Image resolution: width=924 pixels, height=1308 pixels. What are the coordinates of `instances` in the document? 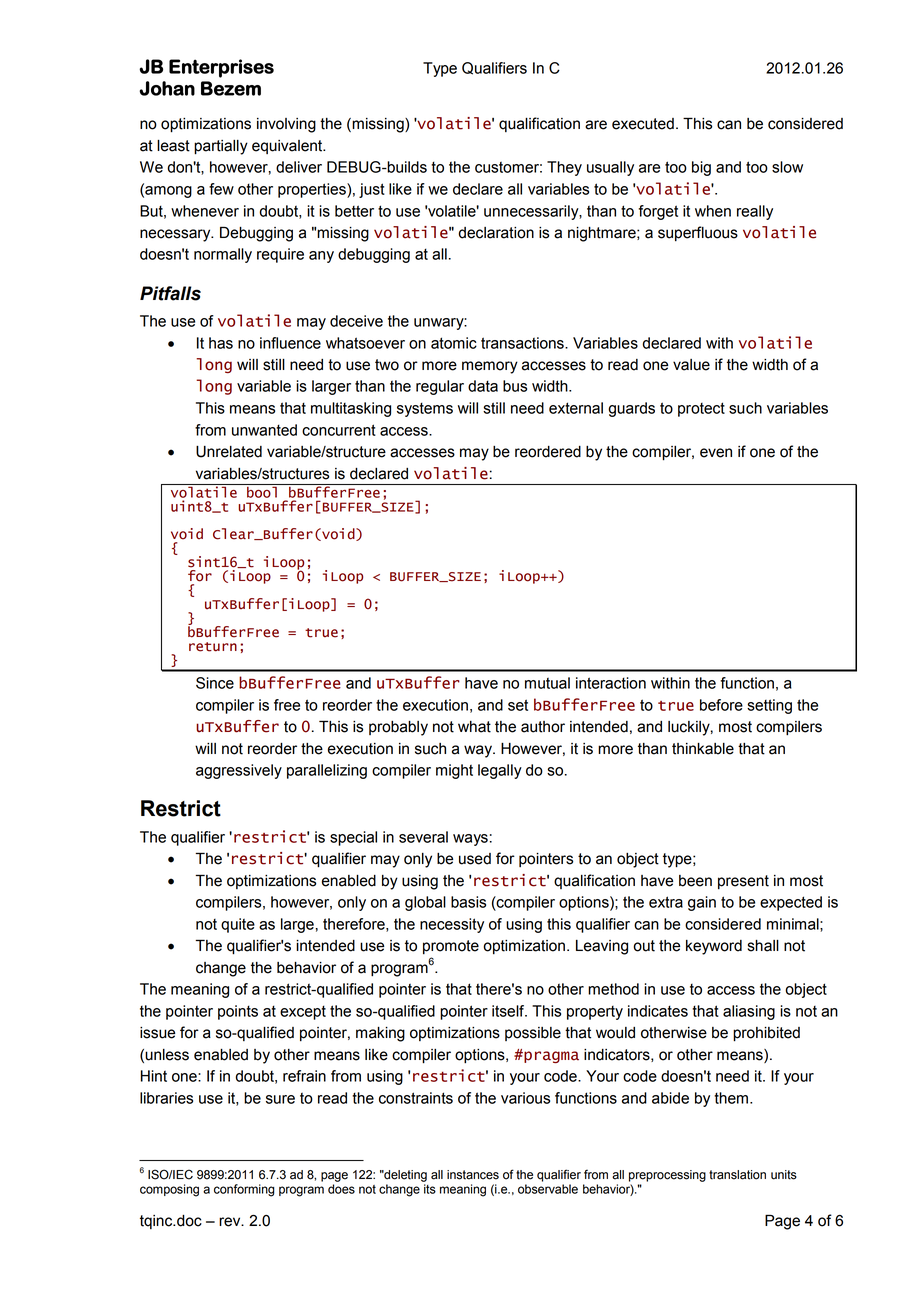 It's located at (473, 1175).
